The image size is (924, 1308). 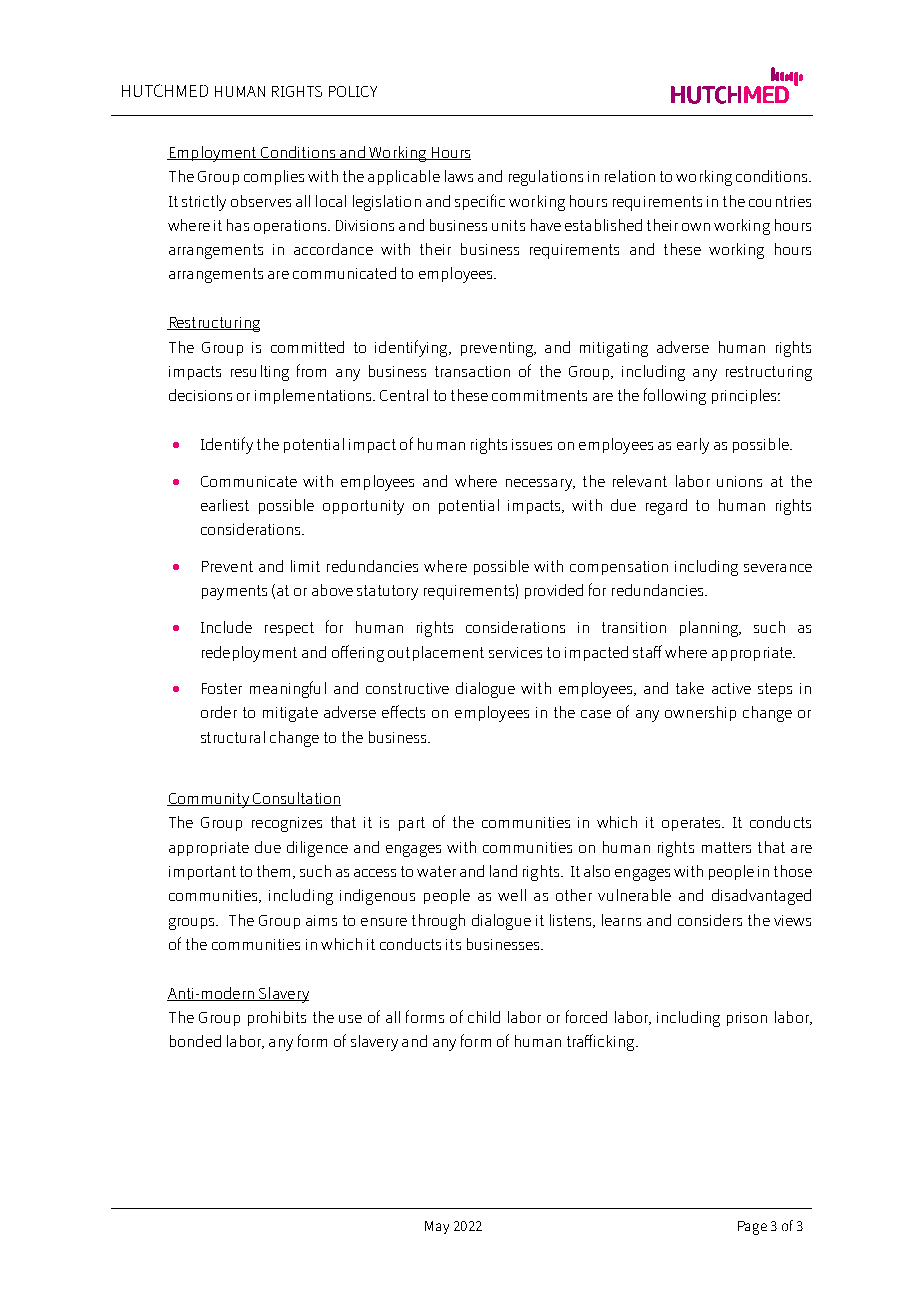 What do you see at coordinates (484, 1017) in the screenshot?
I see `child` at bounding box center [484, 1017].
